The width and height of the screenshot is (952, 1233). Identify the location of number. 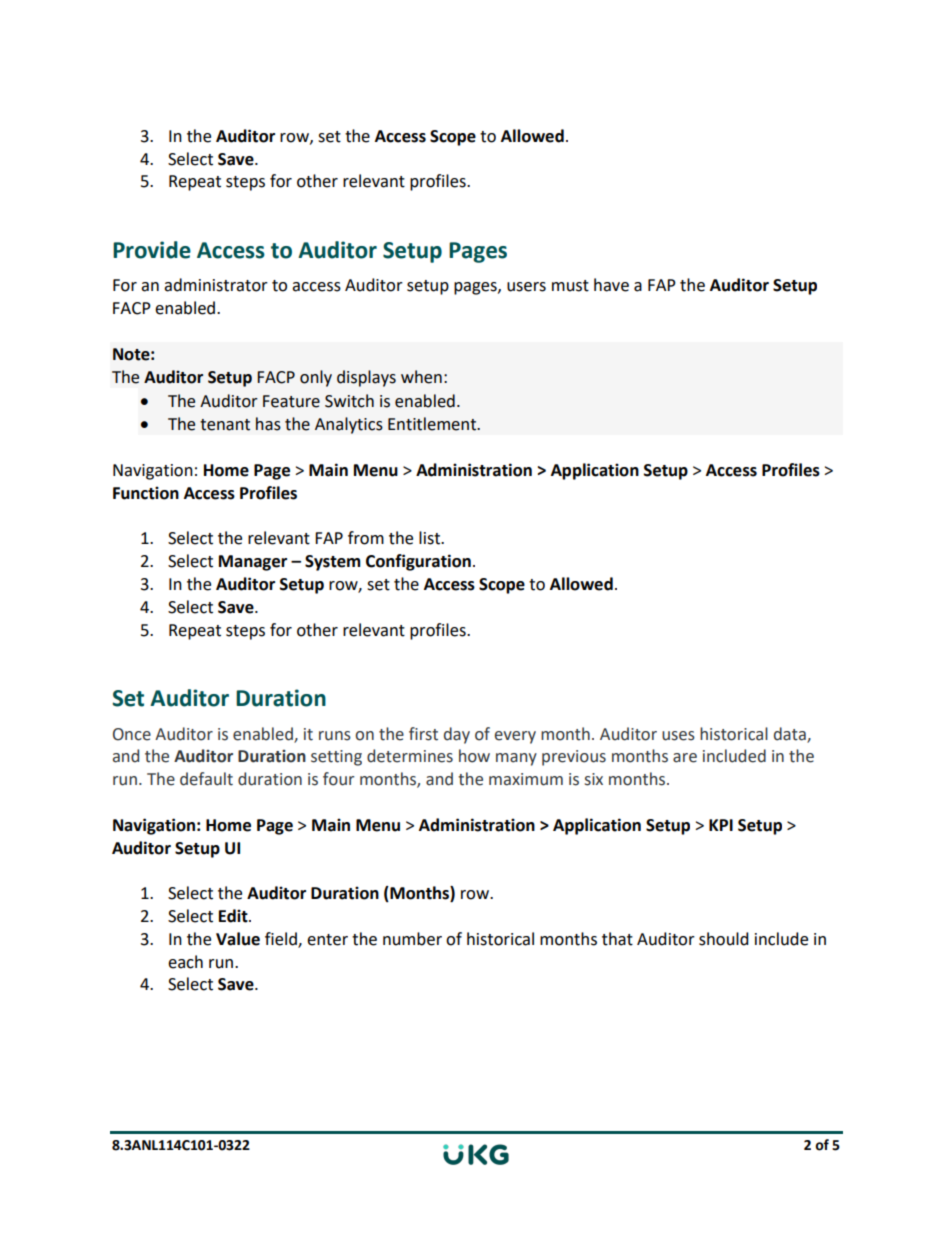
(412, 939).
